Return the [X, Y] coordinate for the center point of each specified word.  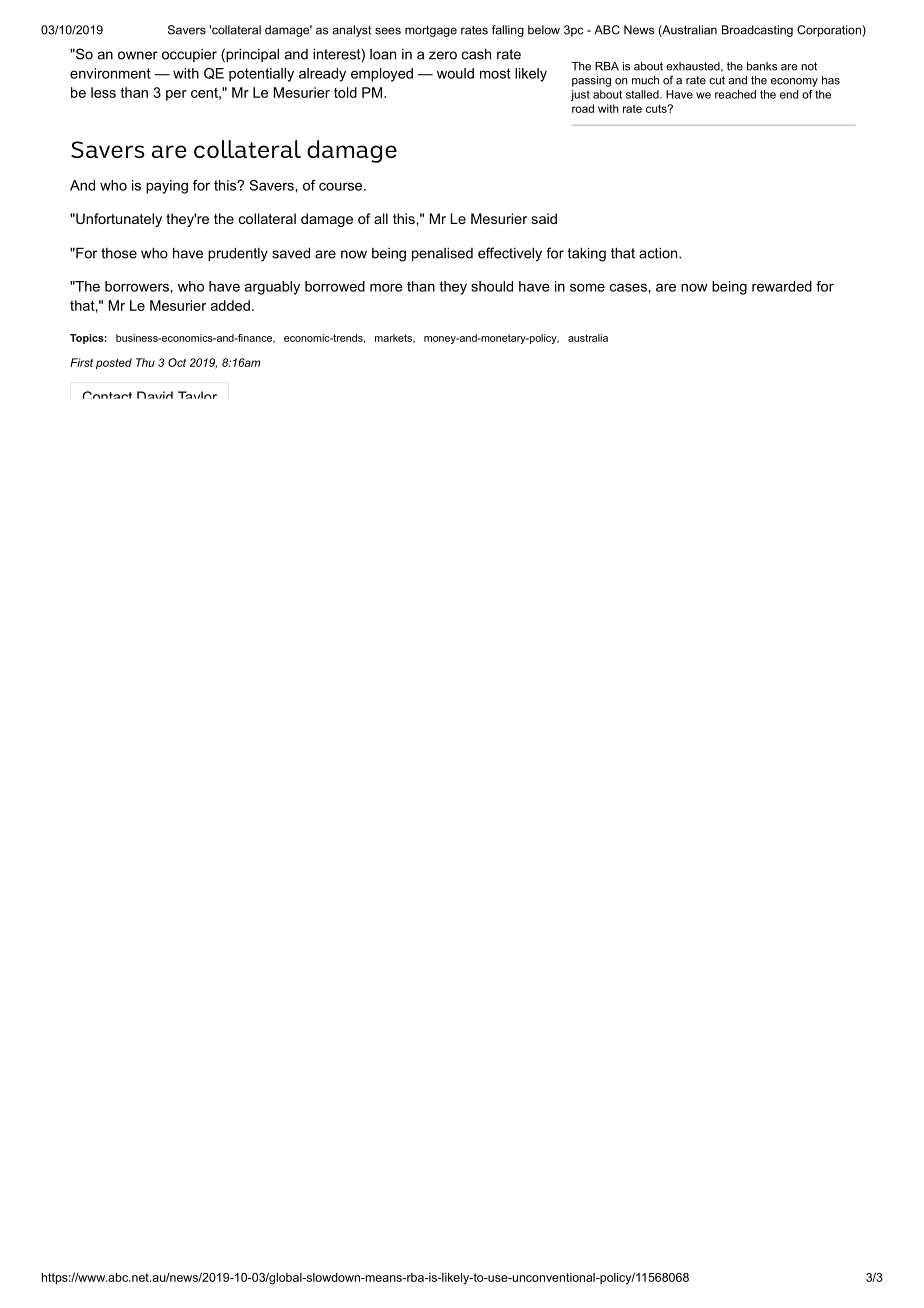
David [155, 395]
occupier [189, 55]
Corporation [830, 31]
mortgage [431, 31]
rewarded [782, 286]
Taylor [197, 395]
